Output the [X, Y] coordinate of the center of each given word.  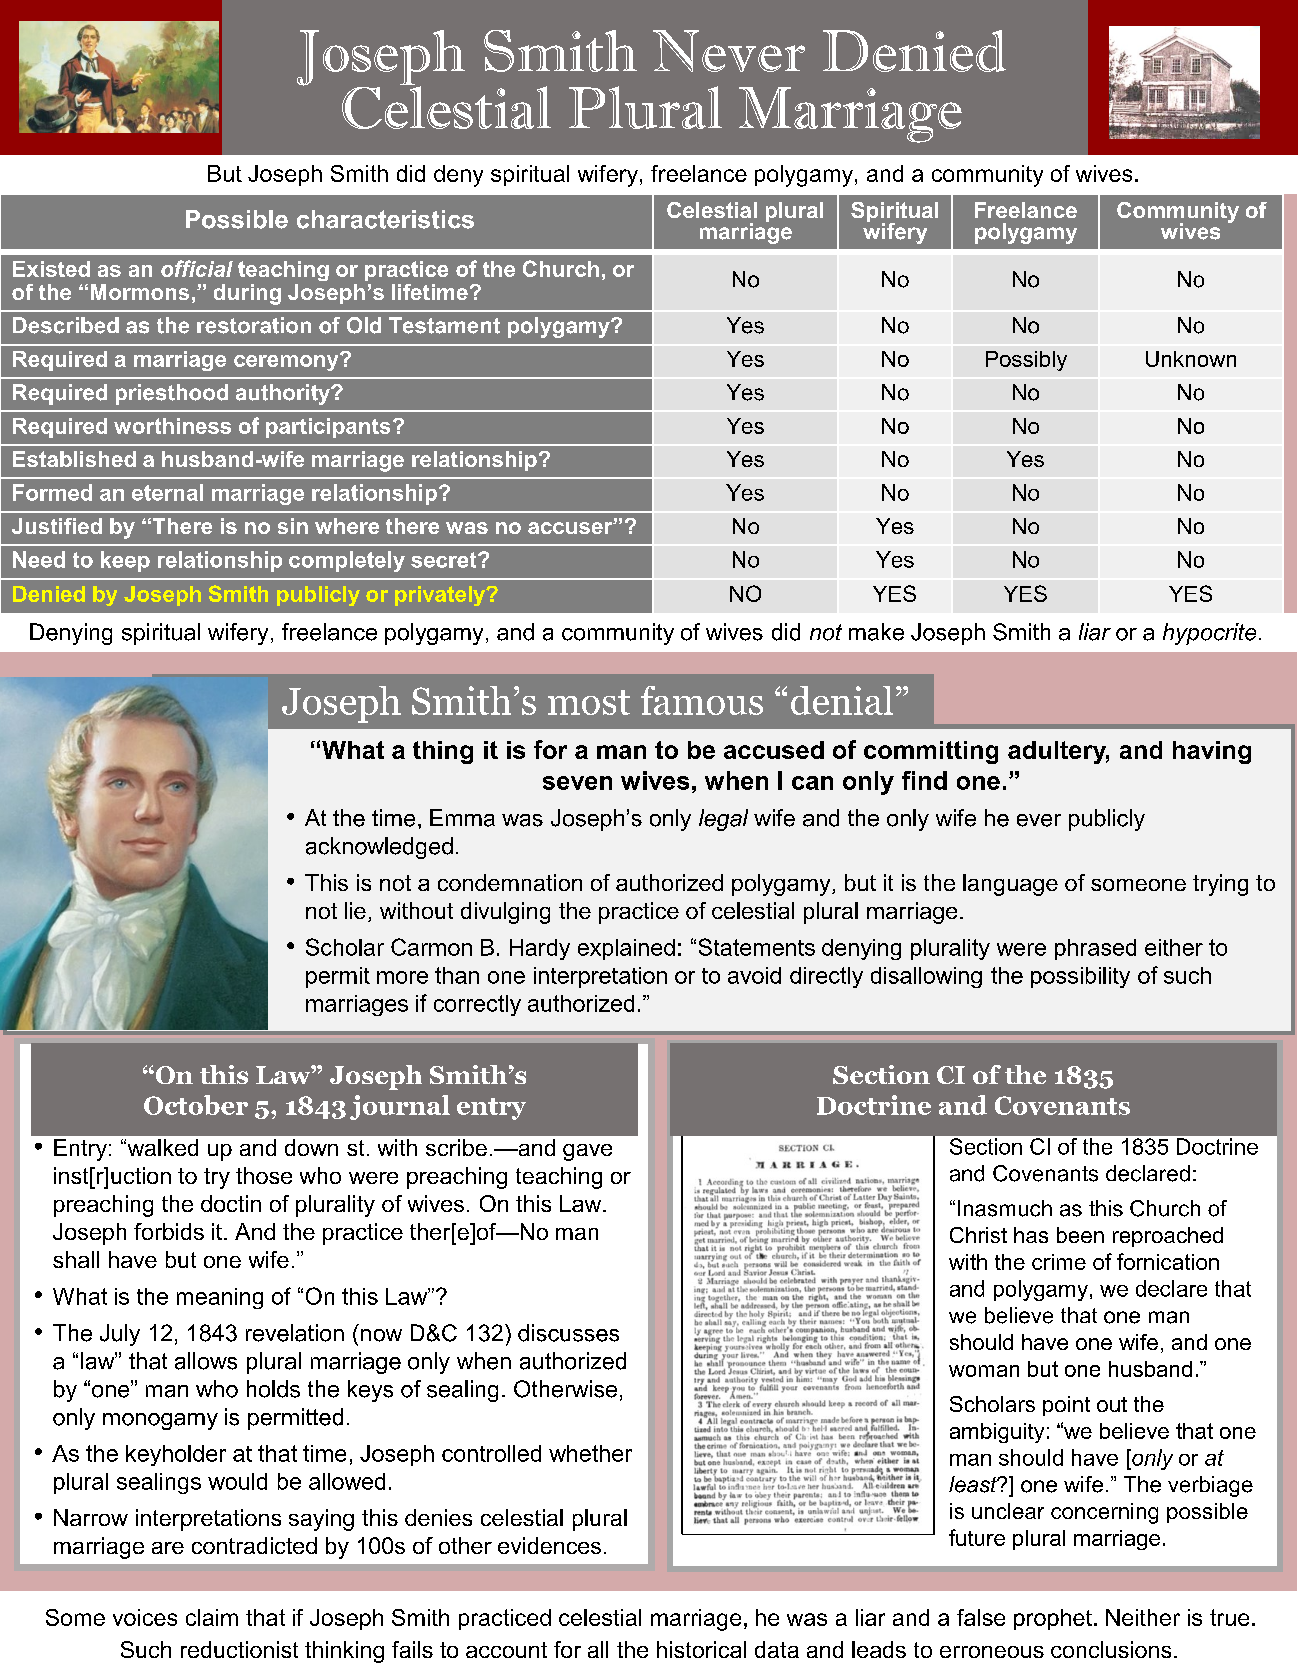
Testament [444, 325]
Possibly [1026, 361]
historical [701, 1649]
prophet [1053, 1619]
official [197, 268]
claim [212, 1617]
